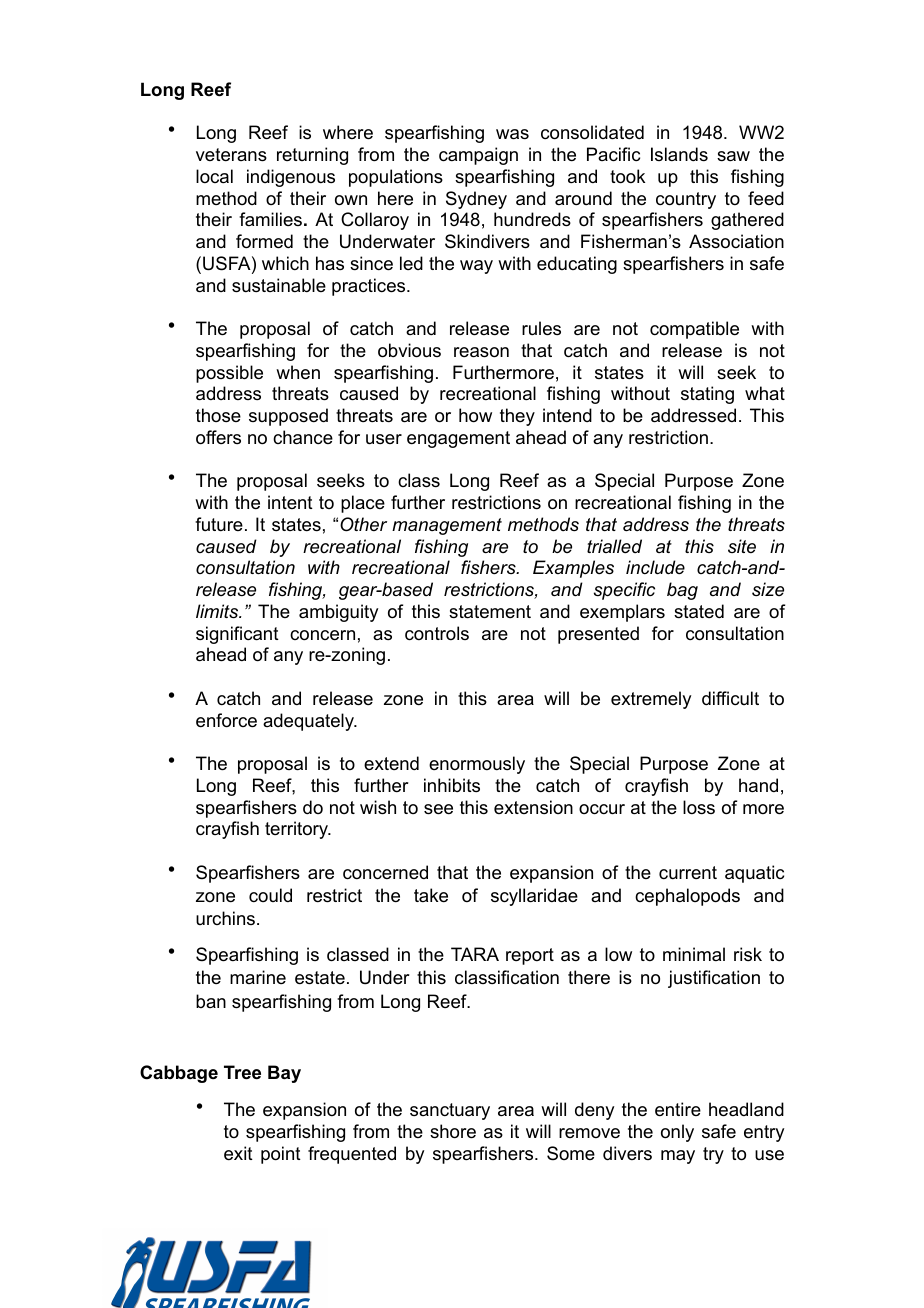 The height and width of the page is (1308, 924). What do you see at coordinates (237, 635) in the page?
I see `significant` at bounding box center [237, 635].
